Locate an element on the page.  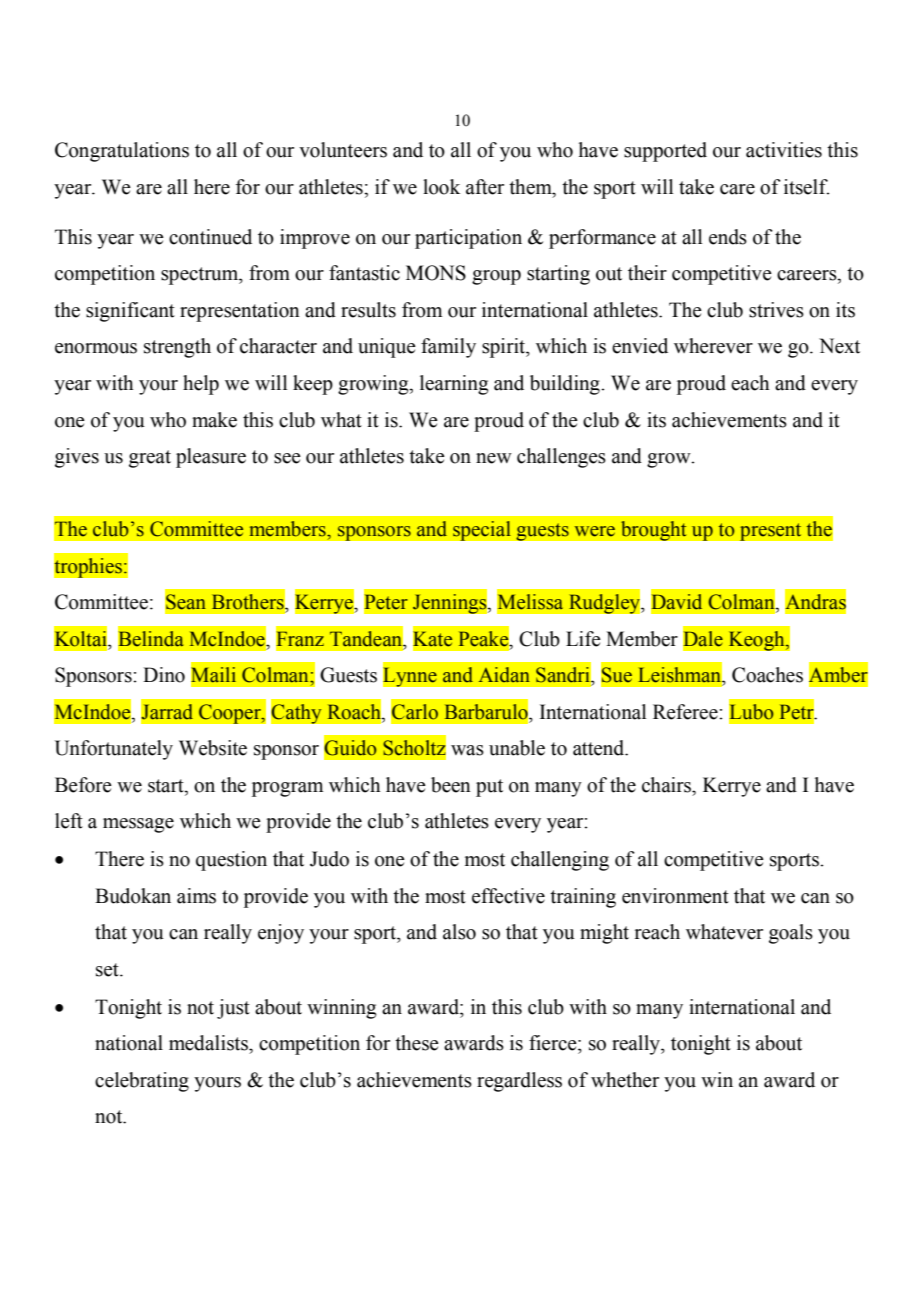
Coaches is located at coordinates (767, 675).
